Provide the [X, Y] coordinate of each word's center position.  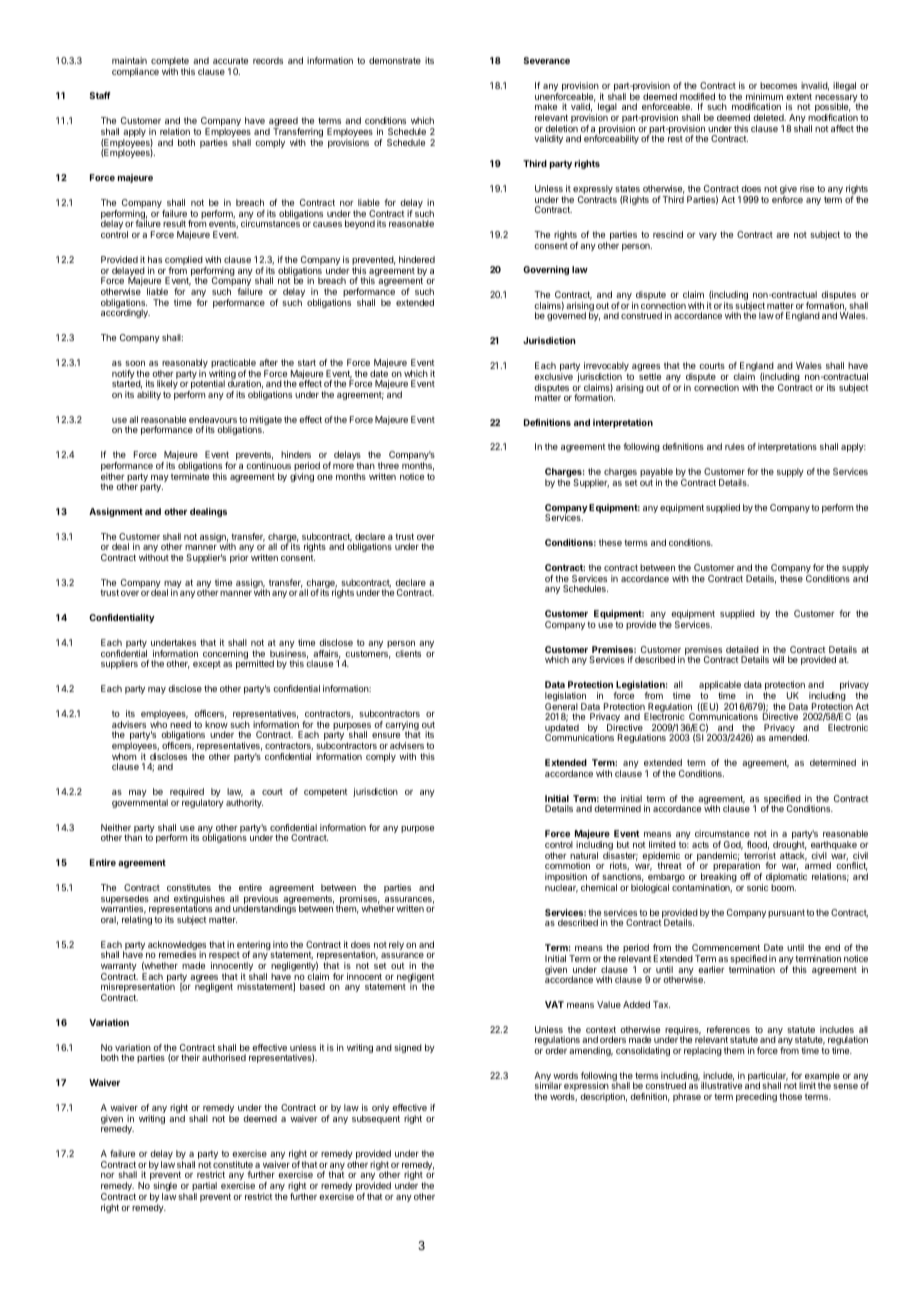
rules [735, 446]
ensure [386, 735]
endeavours [213, 419]
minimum [764, 96]
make [546, 106]
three [388, 465]
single [165, 1188]
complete [170, 63]
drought [790, 847]
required [187, 794]
